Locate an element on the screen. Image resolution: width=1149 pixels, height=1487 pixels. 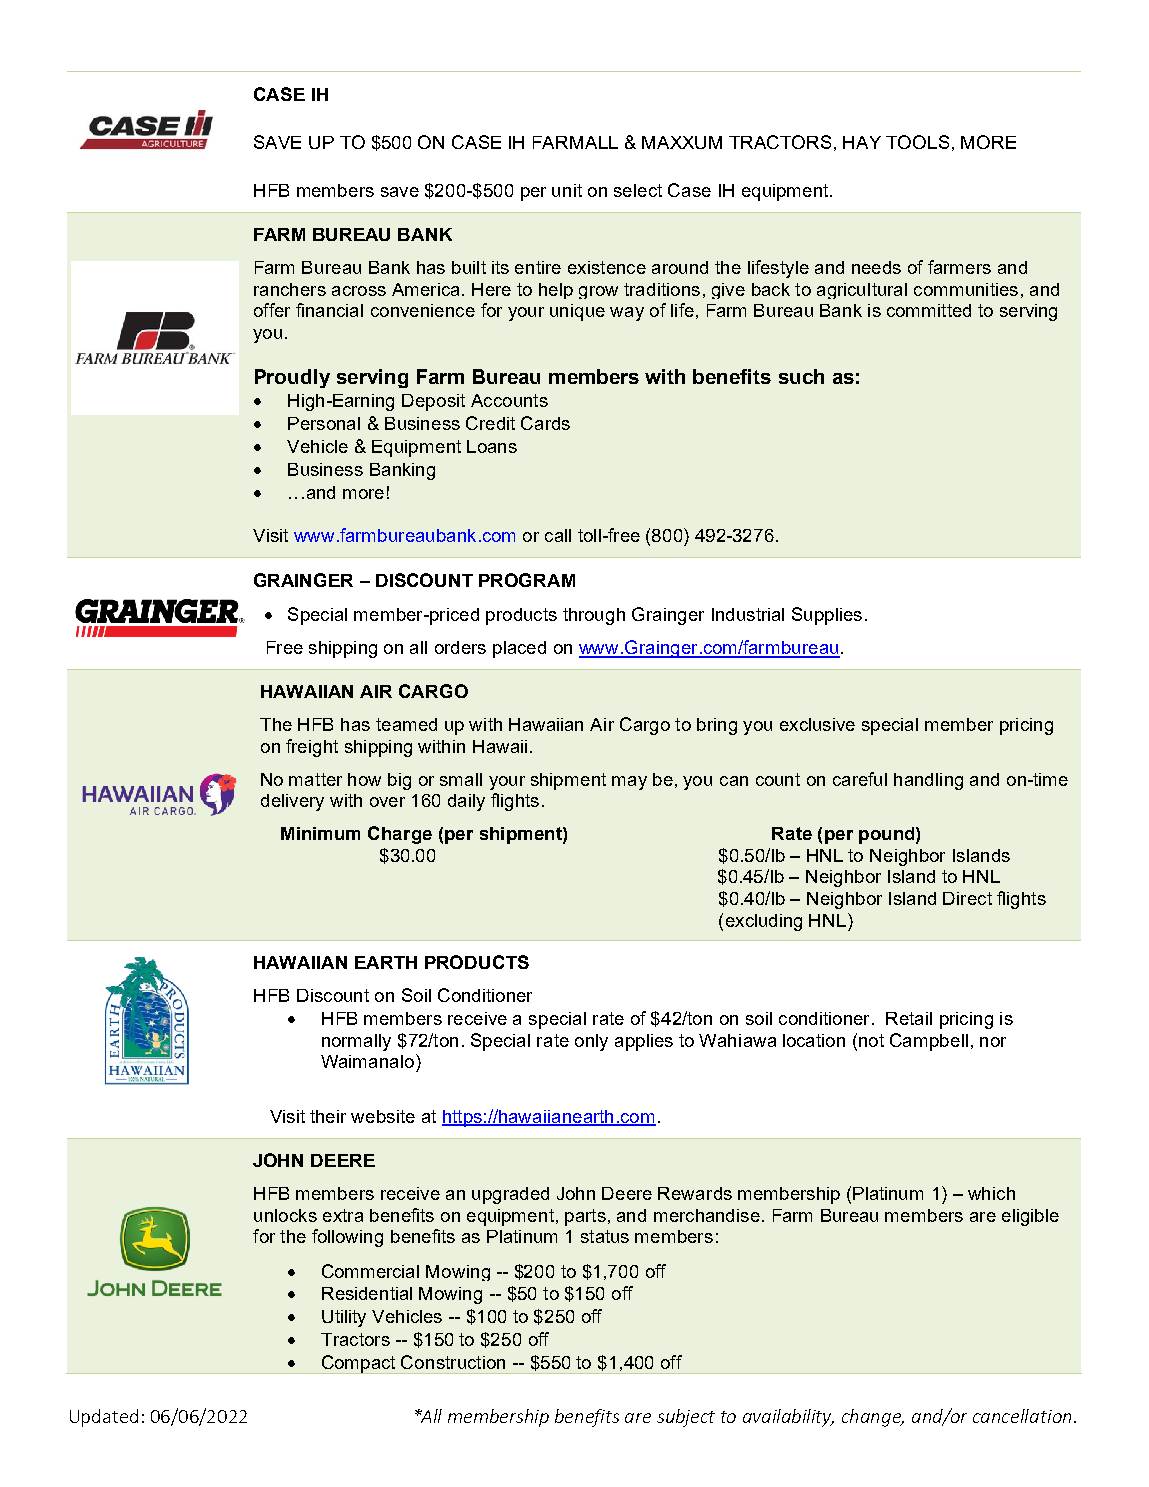
Construction is located at coordinates (453, 1362).
